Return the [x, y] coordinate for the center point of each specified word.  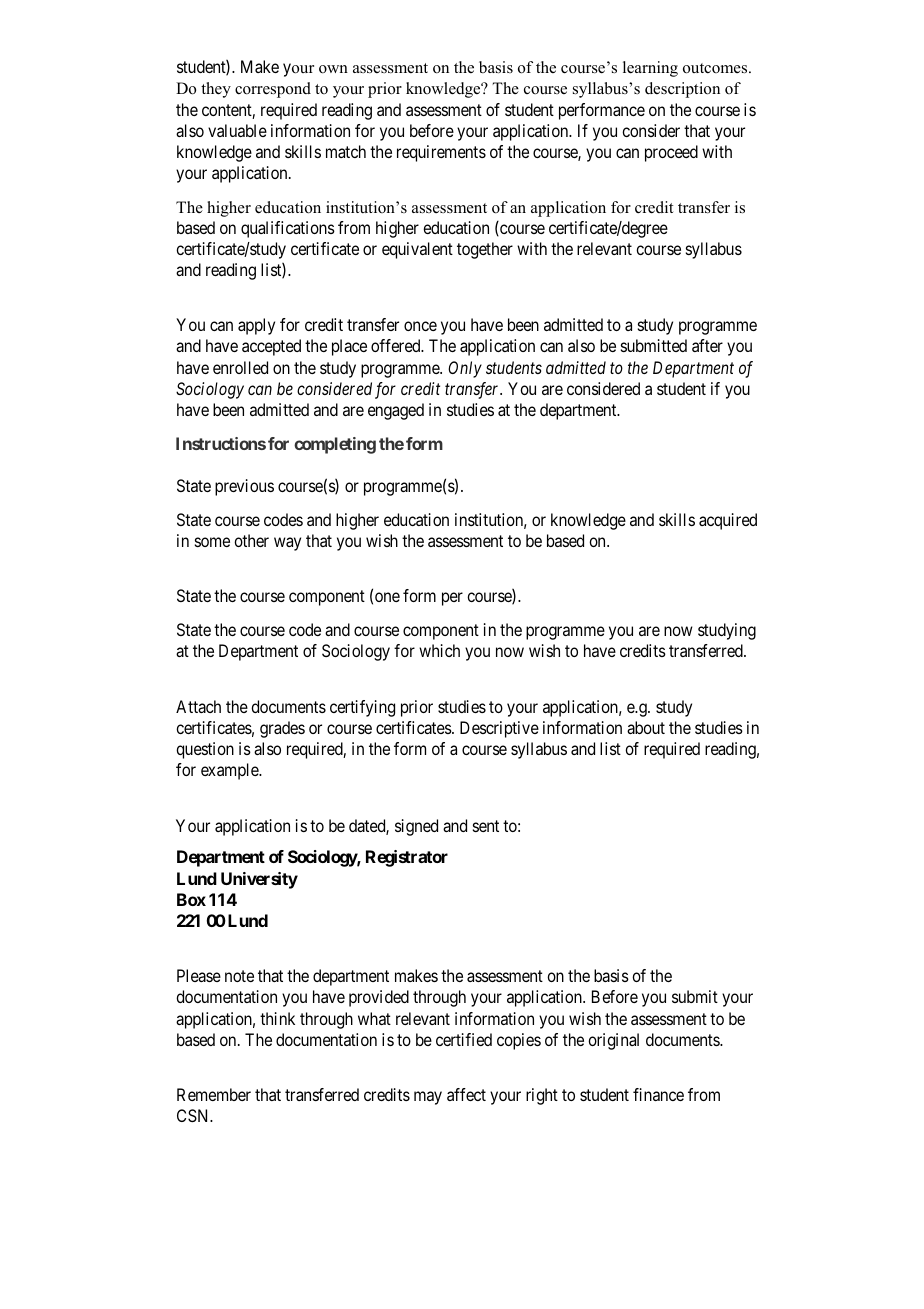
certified [464, 1039]
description [682, 90]
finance [658, 1094]
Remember [214, 1094]
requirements [441, 153]
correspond [273, 90]
